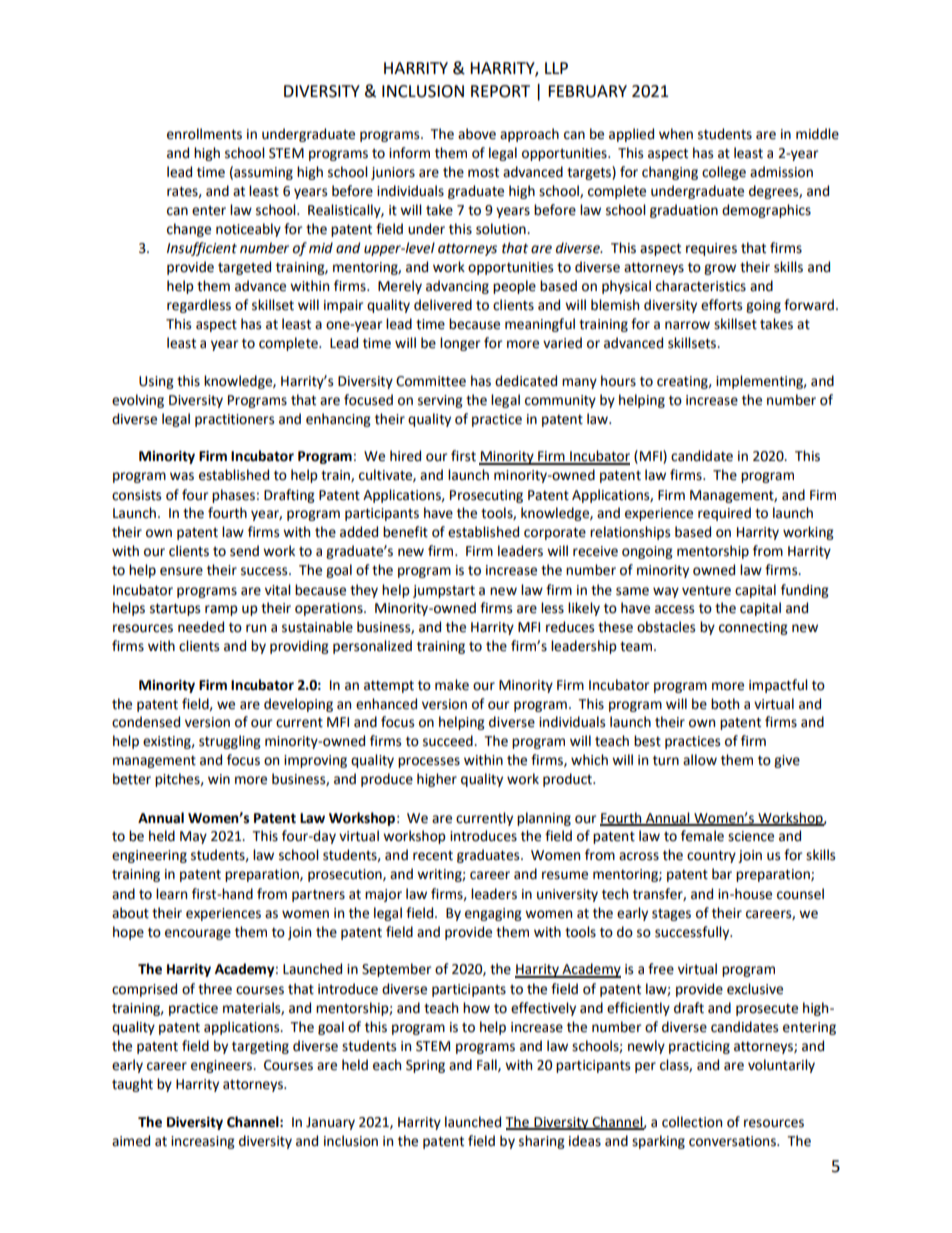  What do you see at coordinates (460, 344) in the document?
I see `longer` at bounding box center [460, 344].
